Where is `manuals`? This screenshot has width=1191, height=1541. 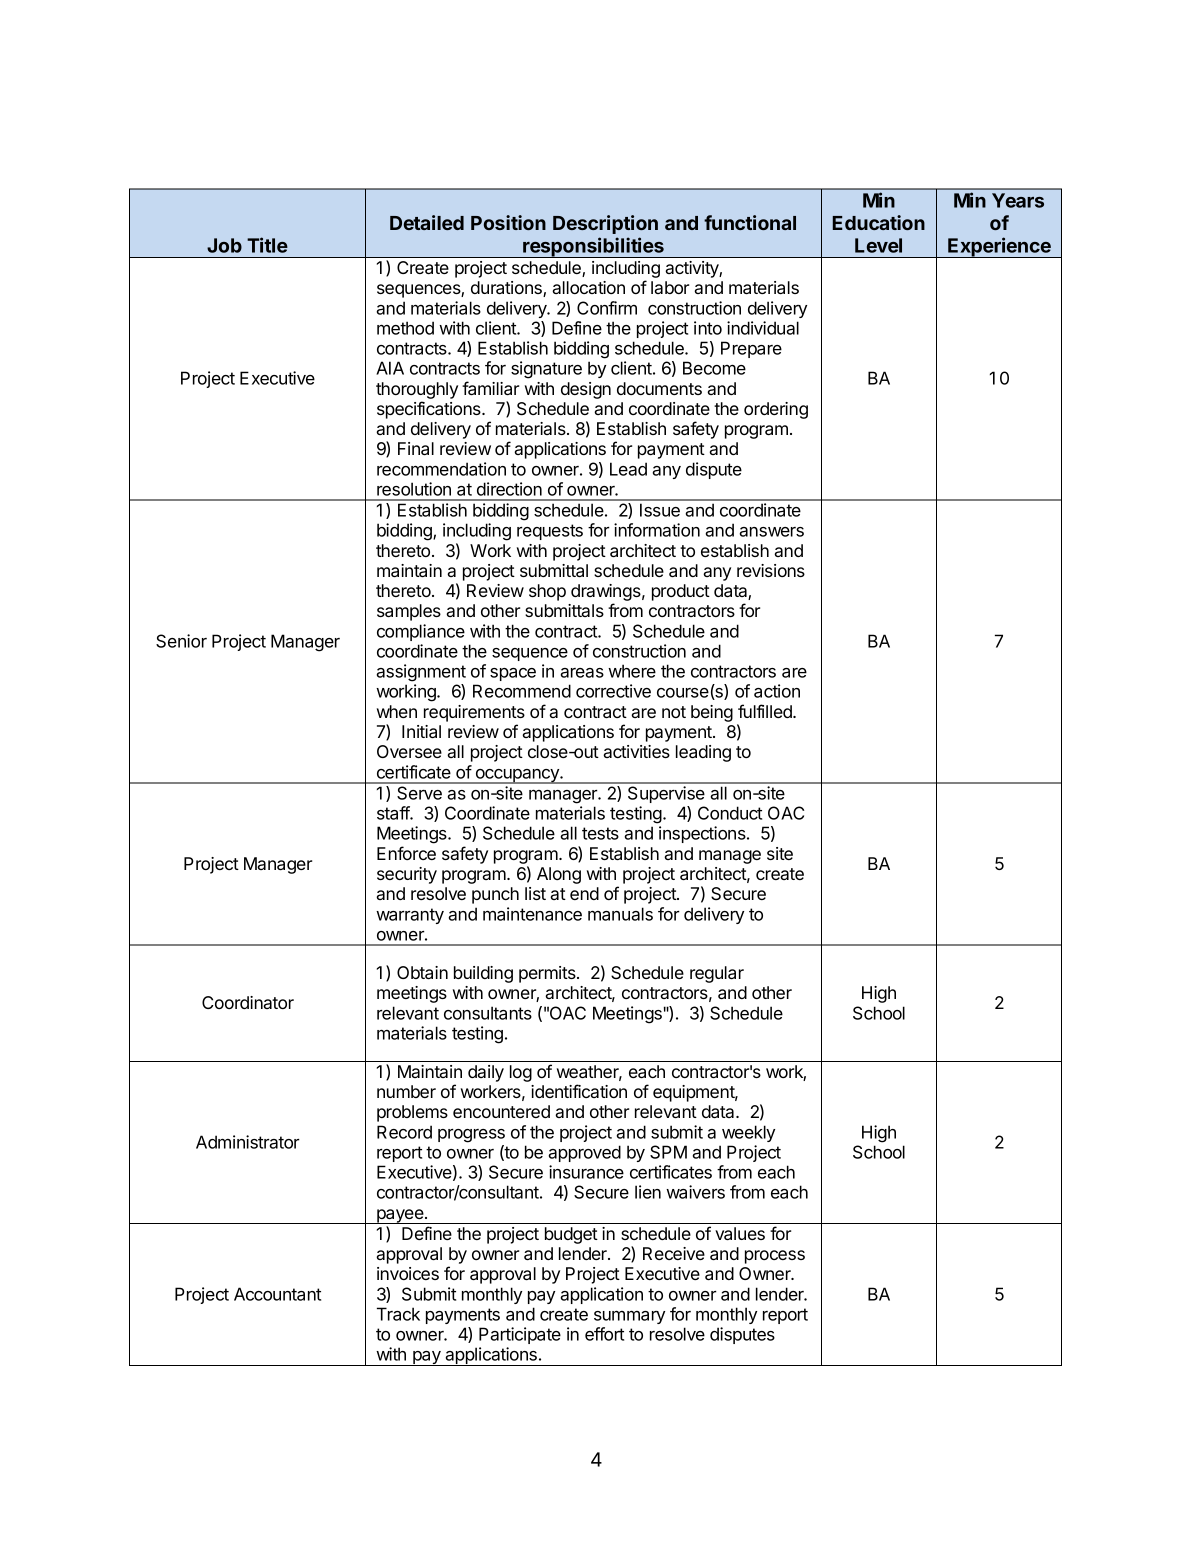 manuals is located at coordinates (620, 914).
